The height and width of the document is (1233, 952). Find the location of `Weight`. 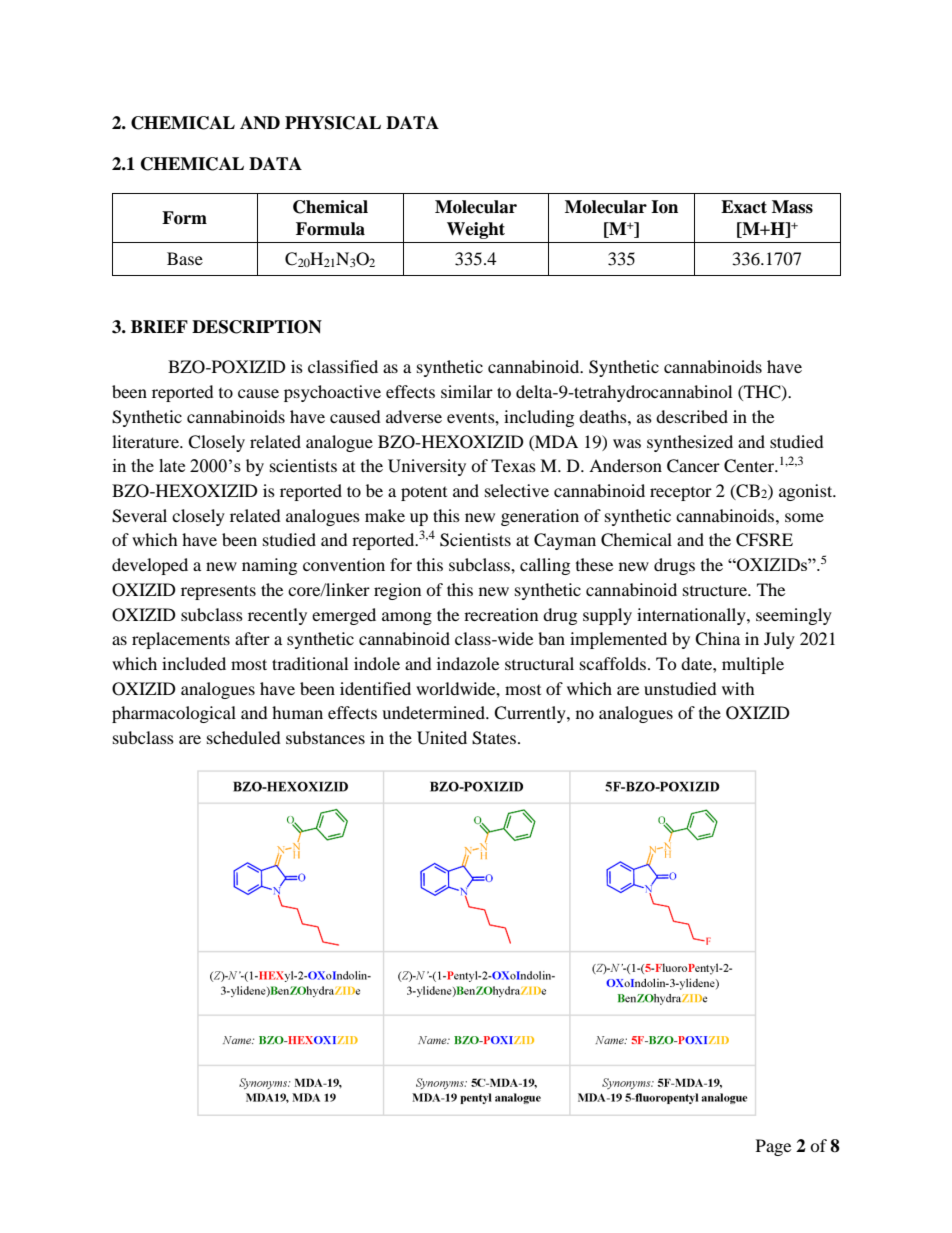

Weight is located at coordinates (476, 230).
